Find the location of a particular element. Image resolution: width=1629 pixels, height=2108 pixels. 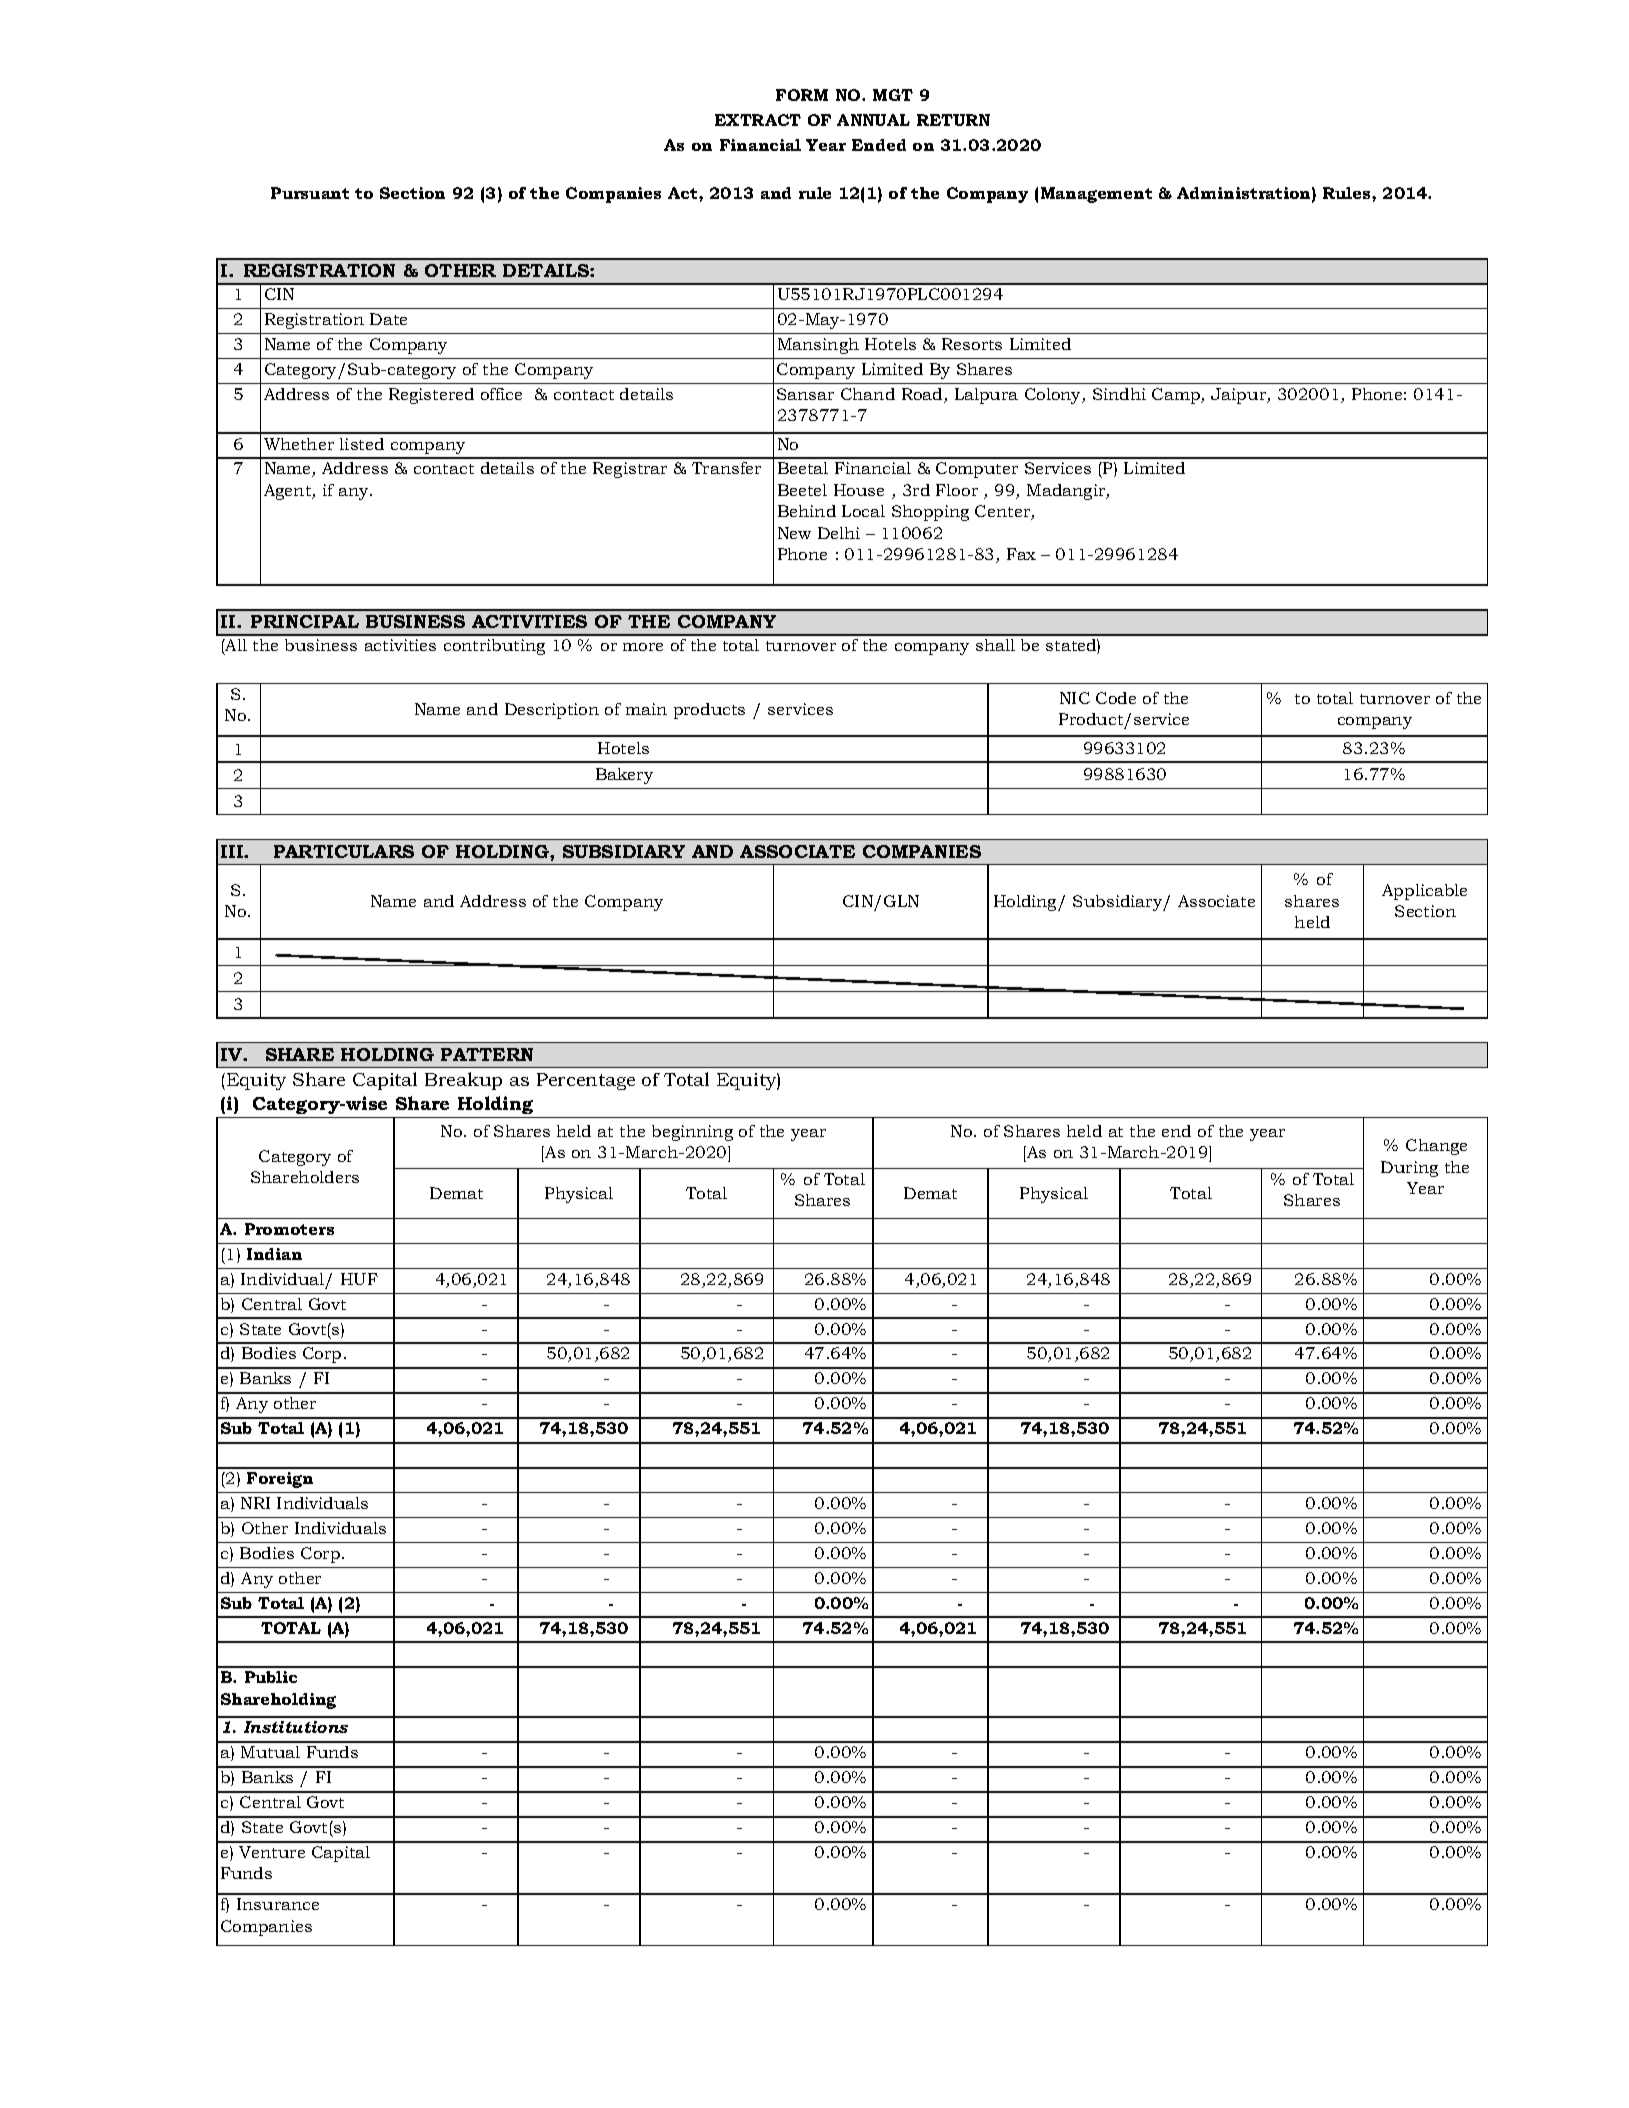

Insurance is located at coordinates (278, 1904).
